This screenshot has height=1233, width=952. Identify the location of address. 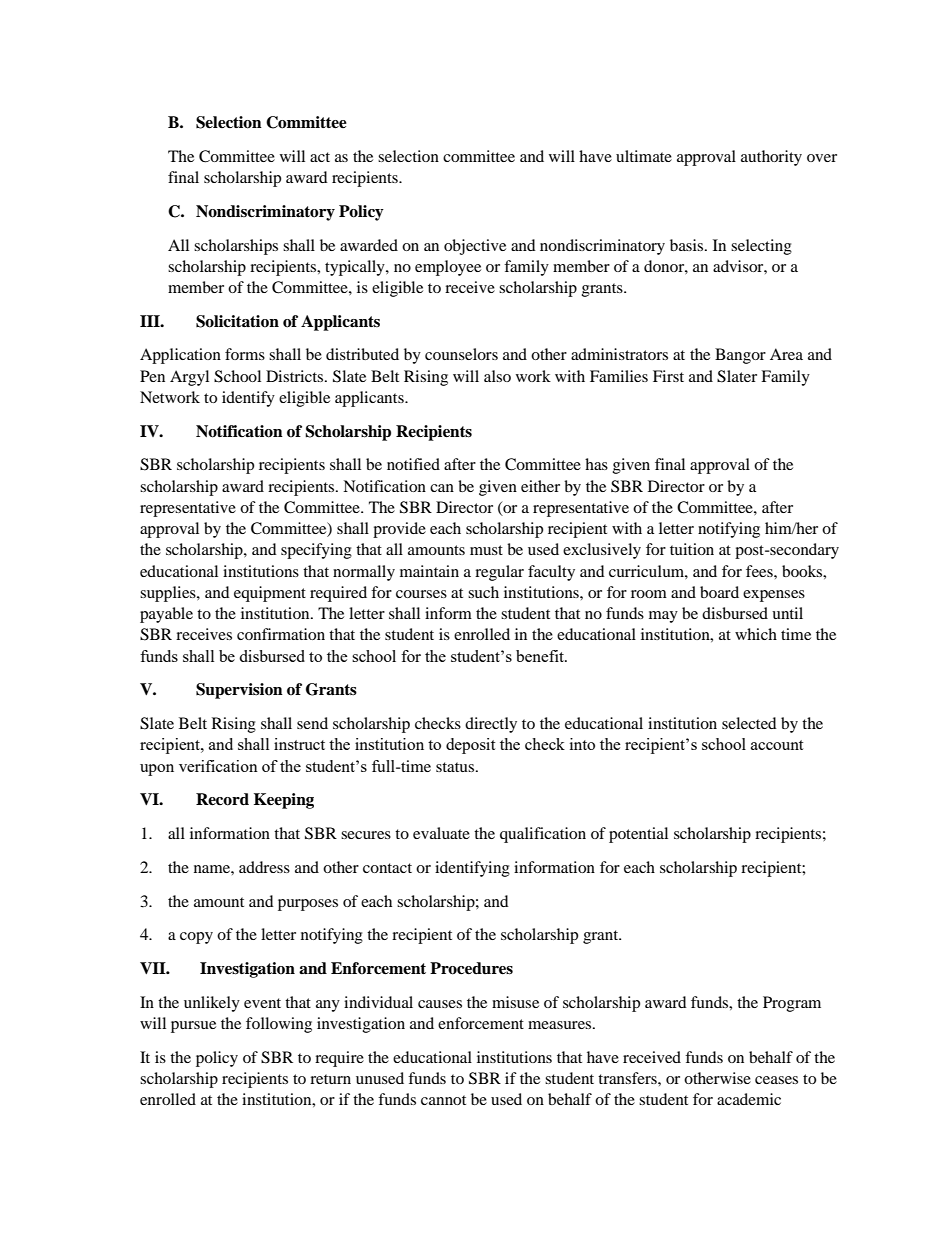
(264, 867).
